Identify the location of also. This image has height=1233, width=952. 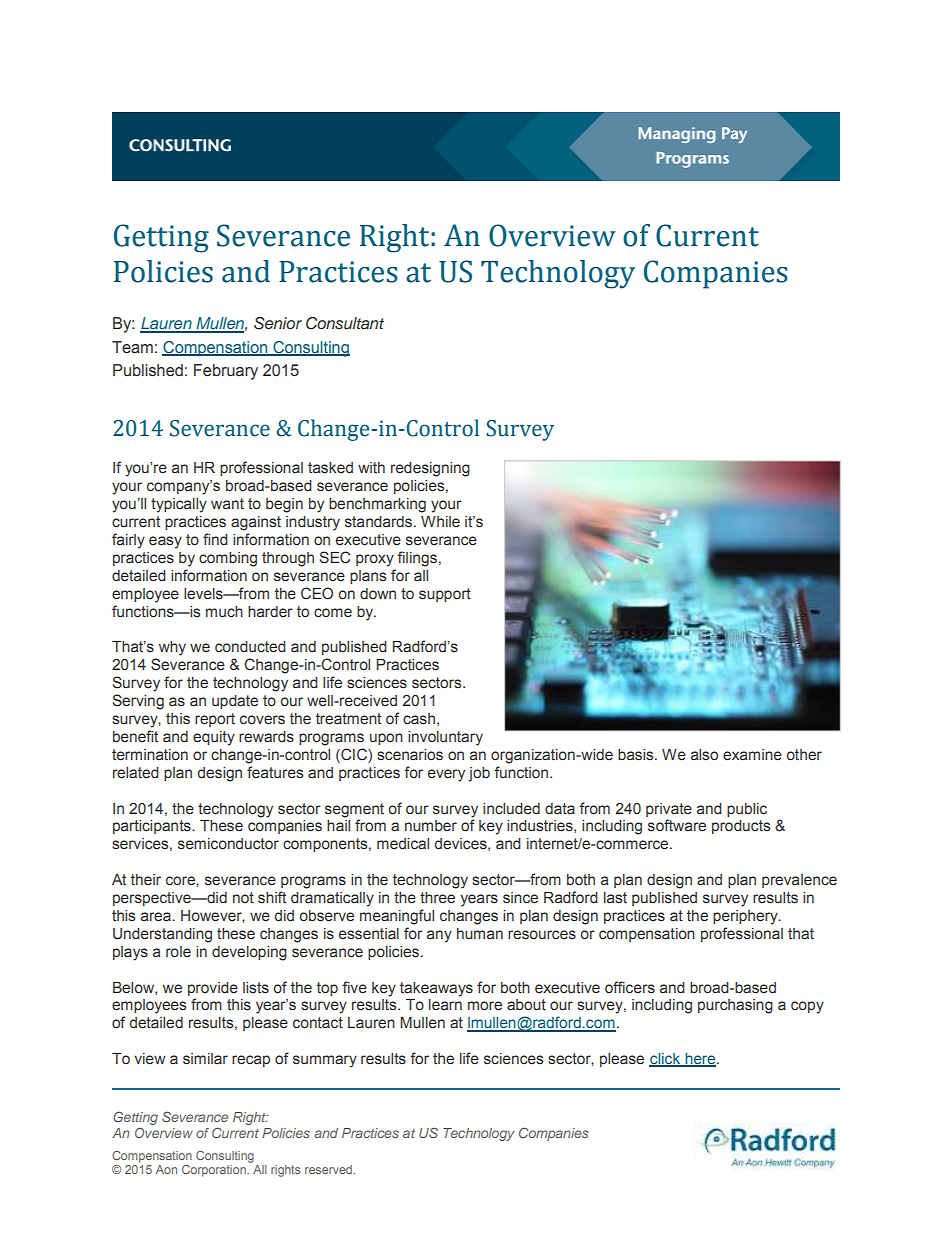
(704, 755).
